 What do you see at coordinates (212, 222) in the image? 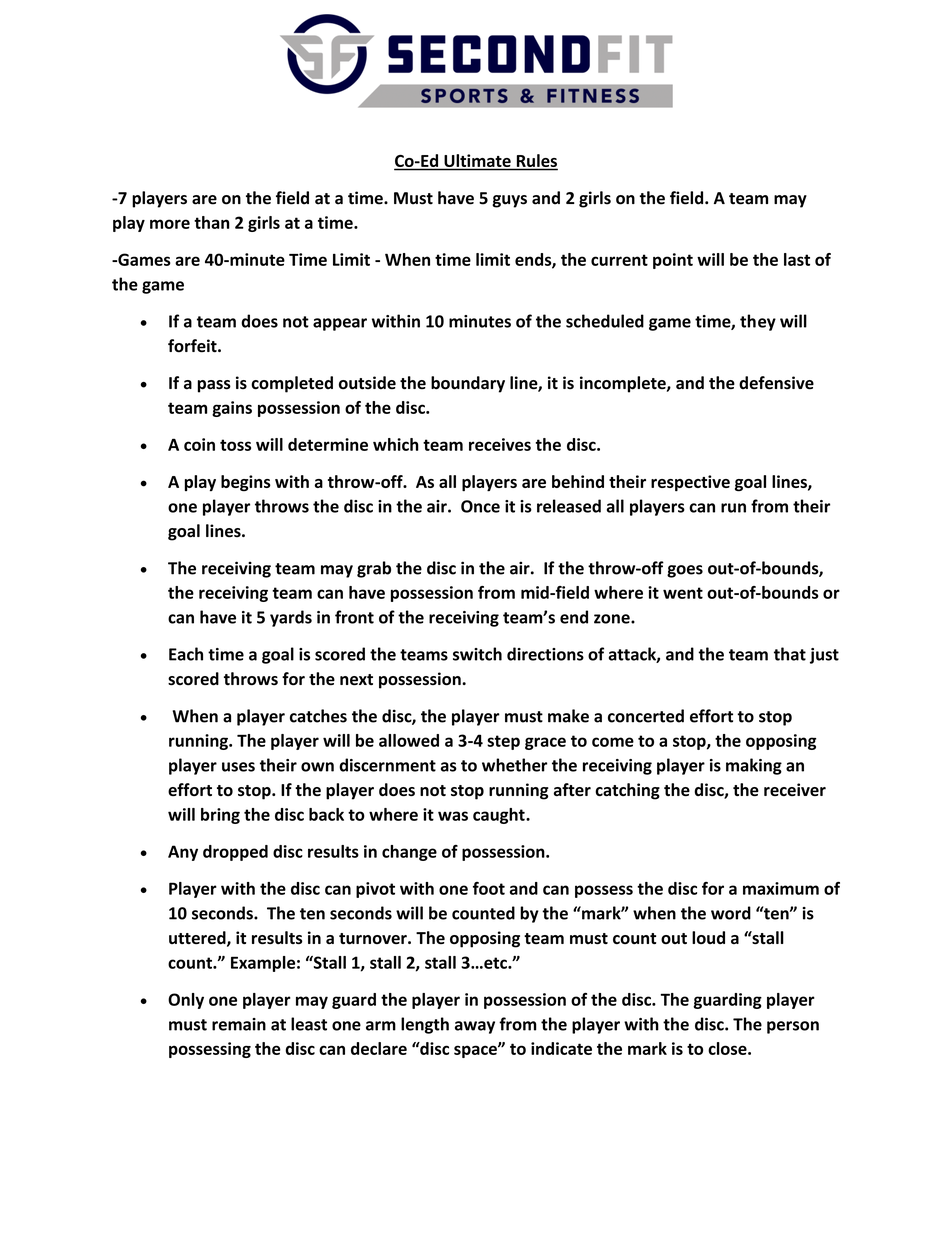
I see `than` at bounding box center [212, 222].
